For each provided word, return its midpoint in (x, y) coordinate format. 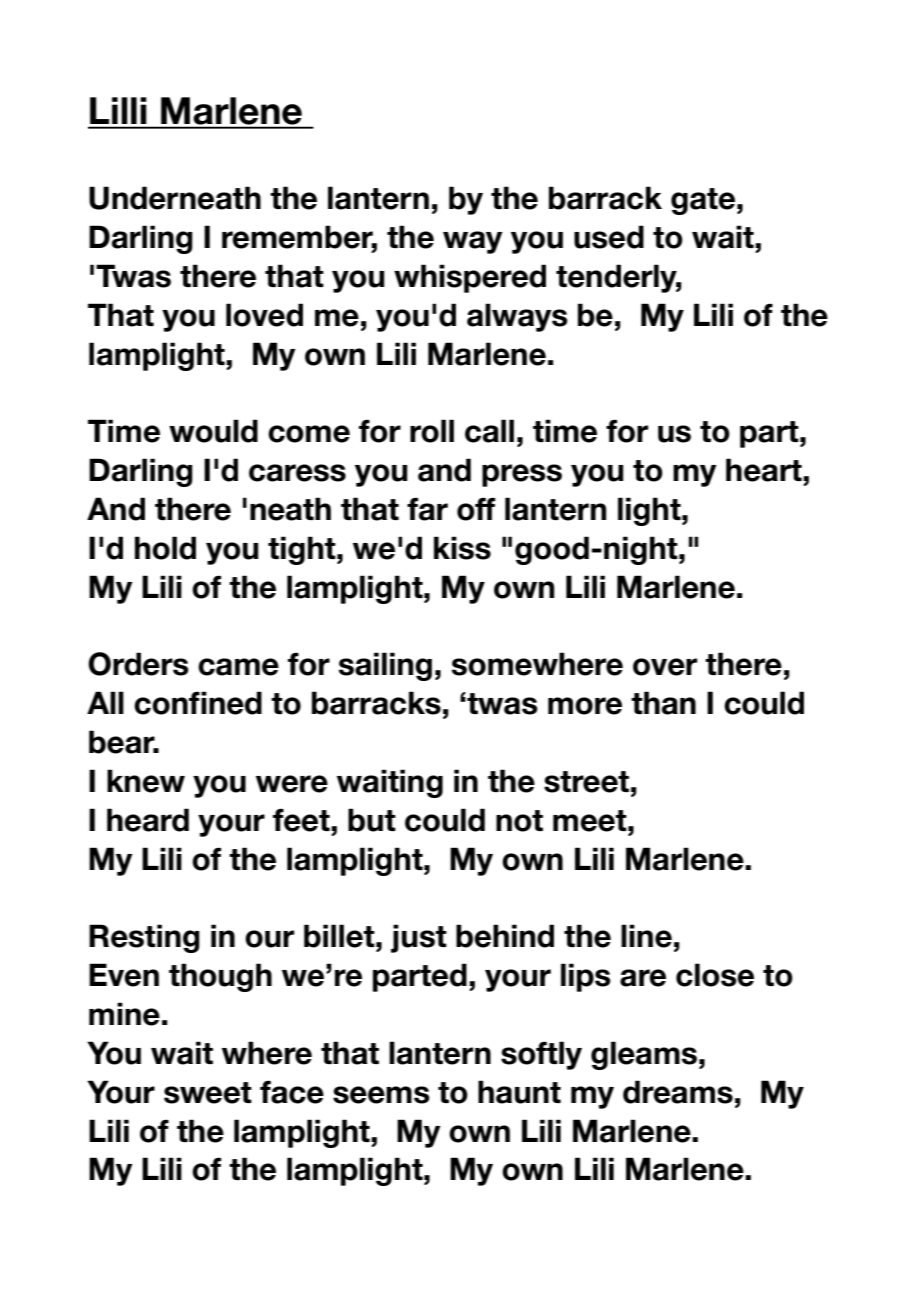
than (663, 703)
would (213, 431)
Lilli (118, 110)
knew (146, 781)
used (609, 237)
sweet (208, 1093)
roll (432, 431)
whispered (470, 278)
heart (765, 470)
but (372, 820)
